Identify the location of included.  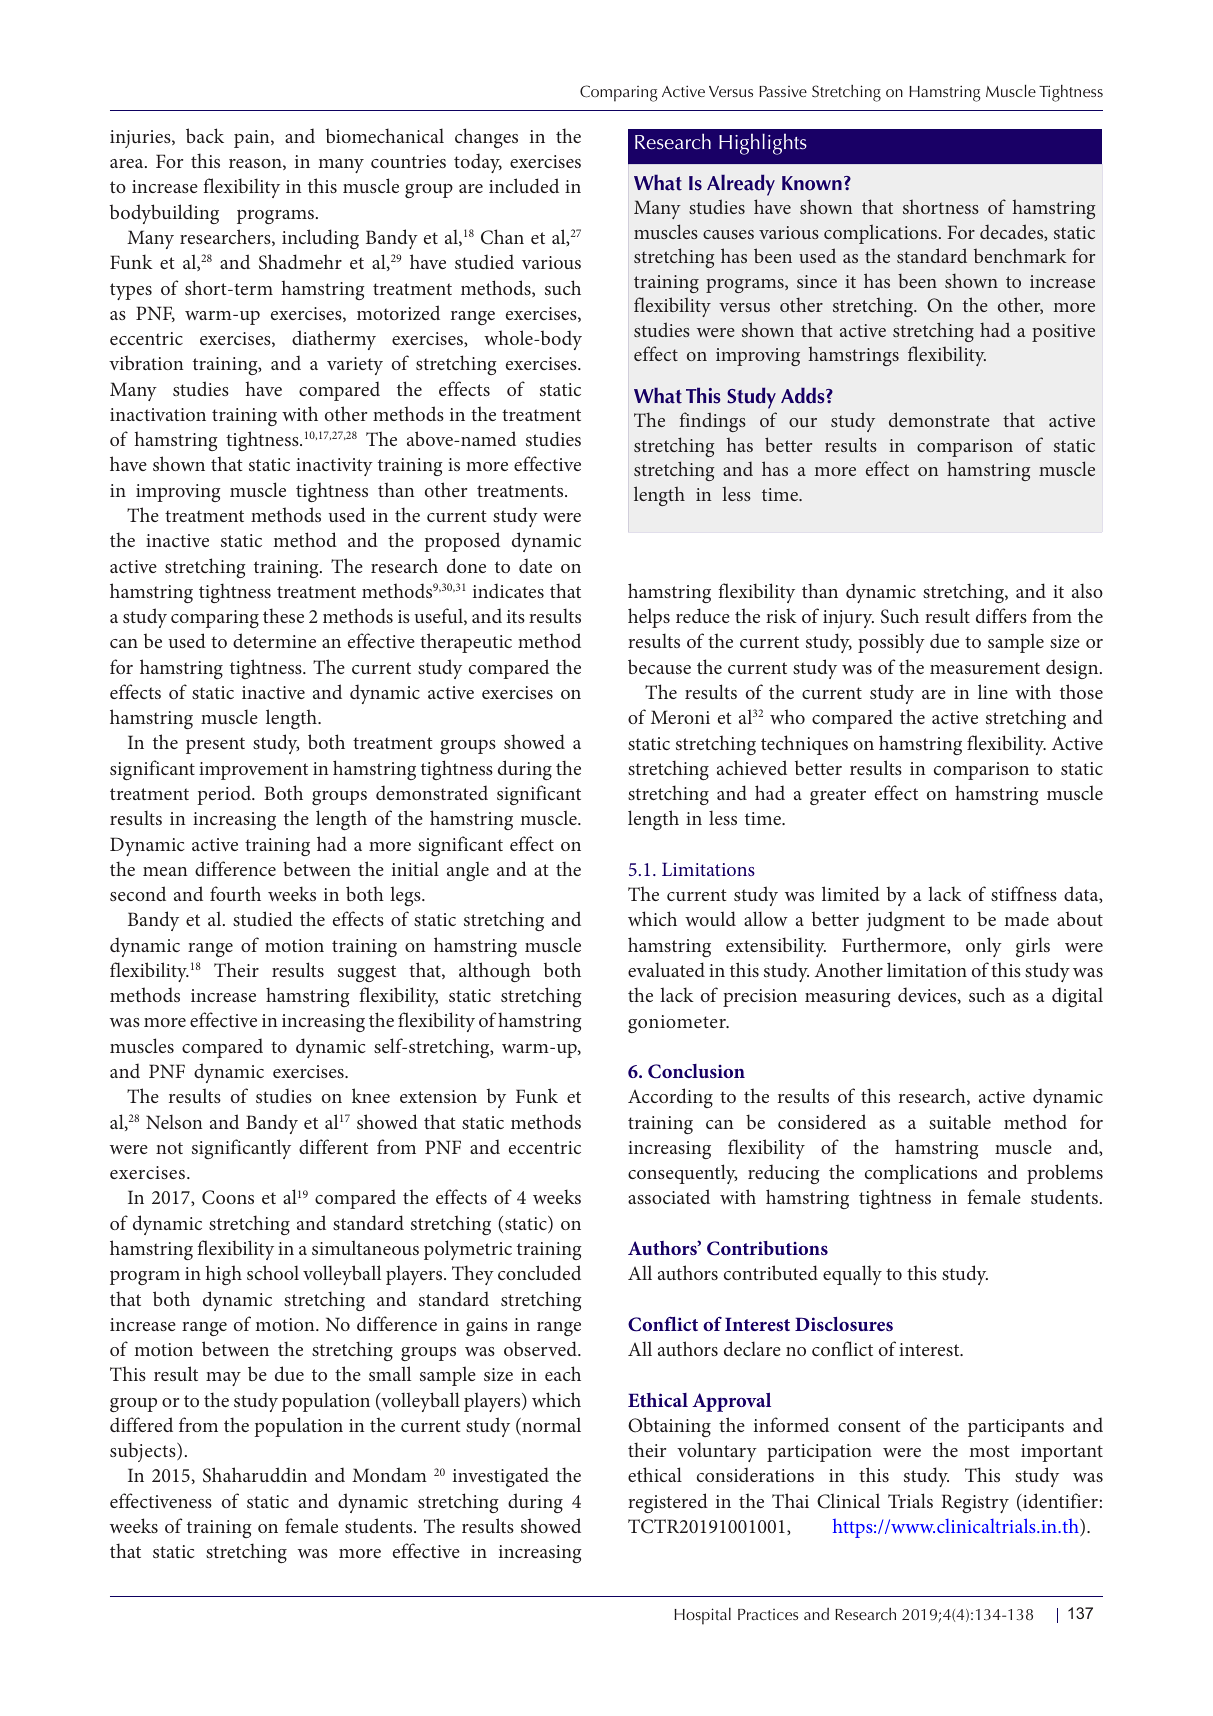
(524, 185).
